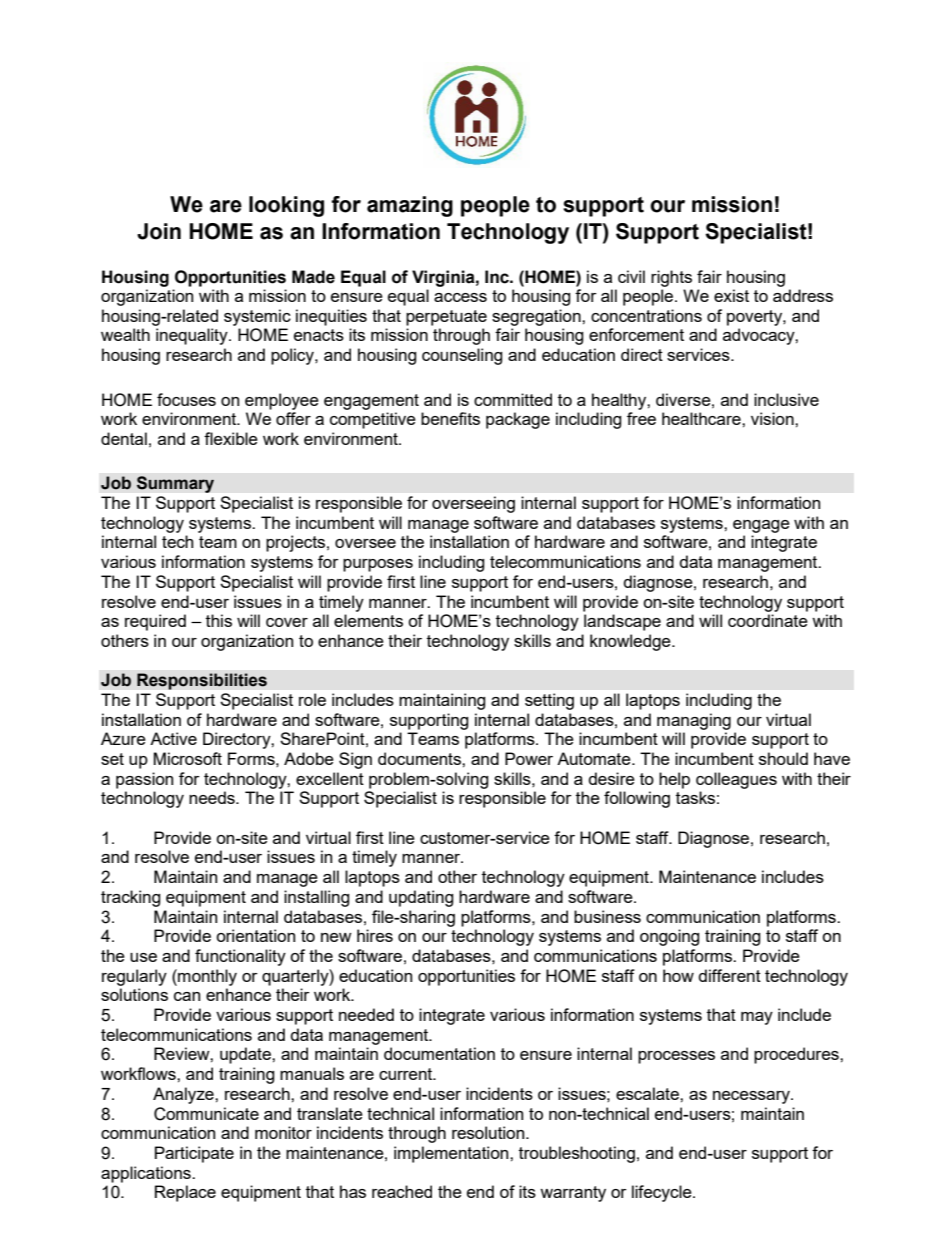  I want to click on implementation, so click(452, 1154).
